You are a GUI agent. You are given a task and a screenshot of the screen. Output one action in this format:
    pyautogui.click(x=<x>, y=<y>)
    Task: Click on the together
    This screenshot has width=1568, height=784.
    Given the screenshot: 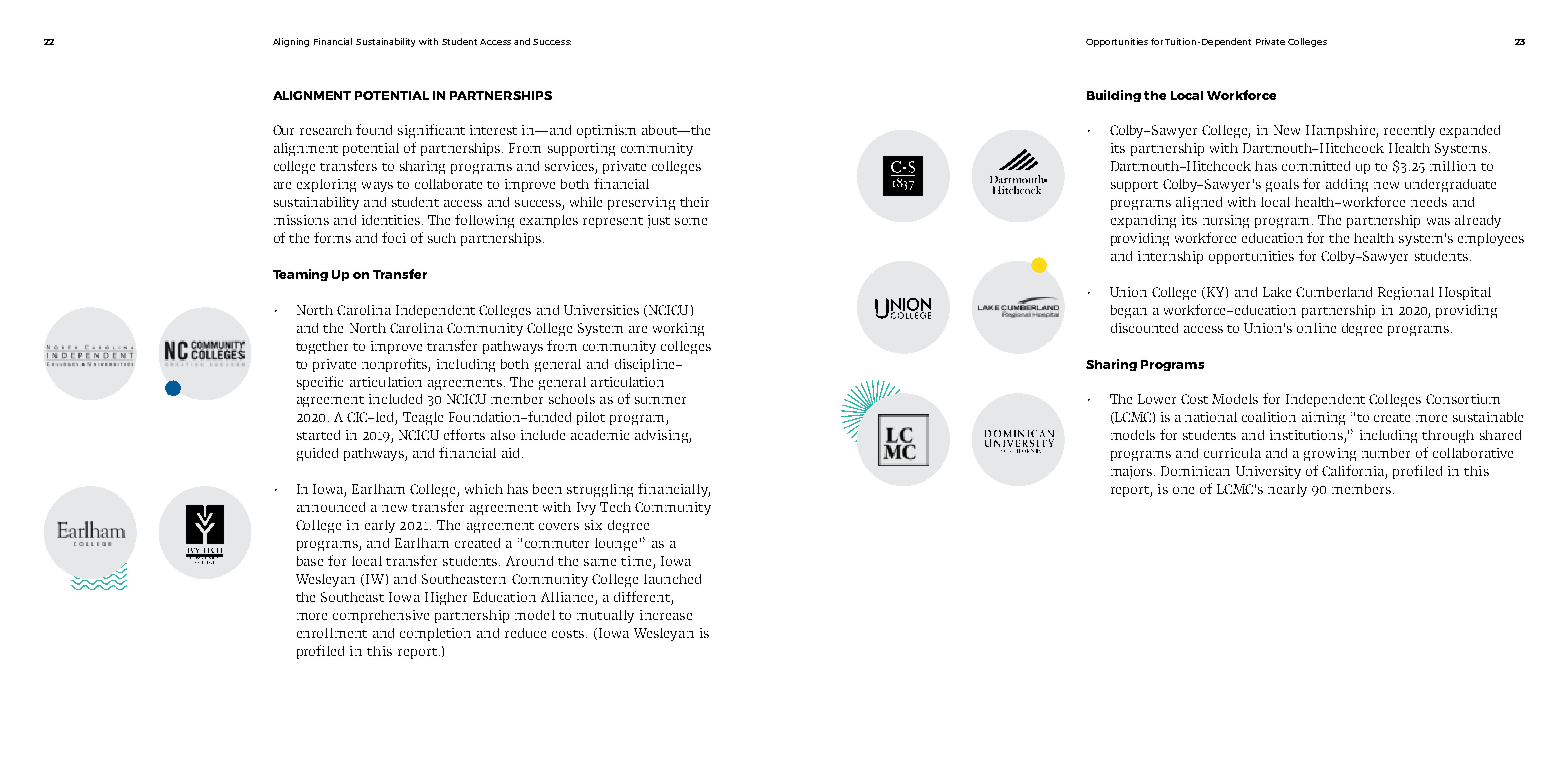 What is the action you would take?
    pyautogui.click(x=322, y=347)
